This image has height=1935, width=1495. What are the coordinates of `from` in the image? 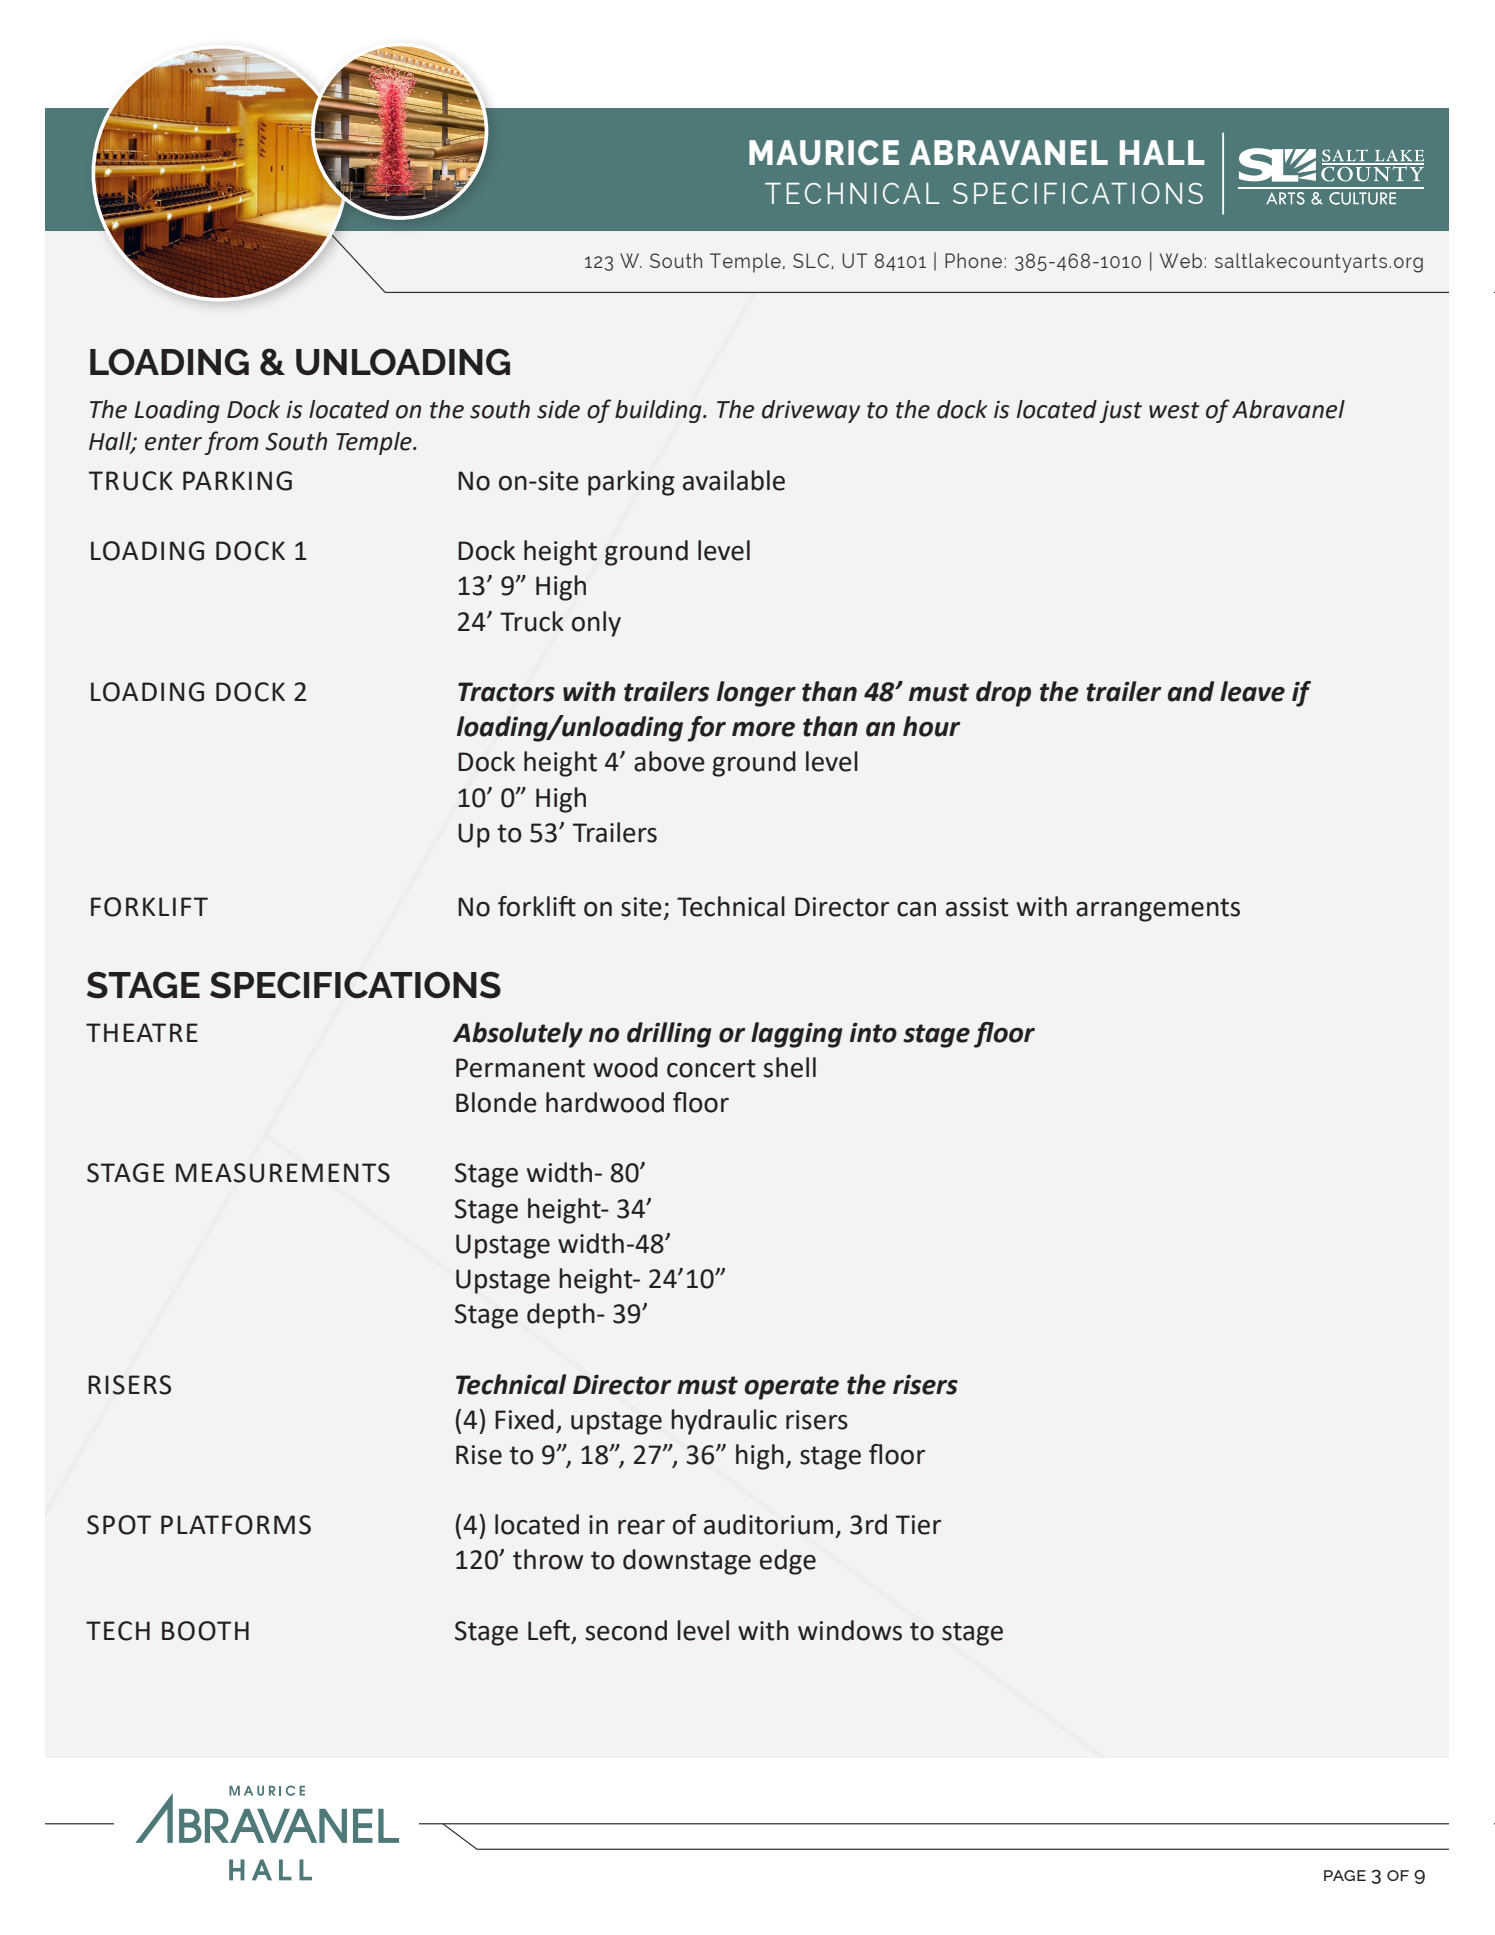 It's located at (231, 443).
